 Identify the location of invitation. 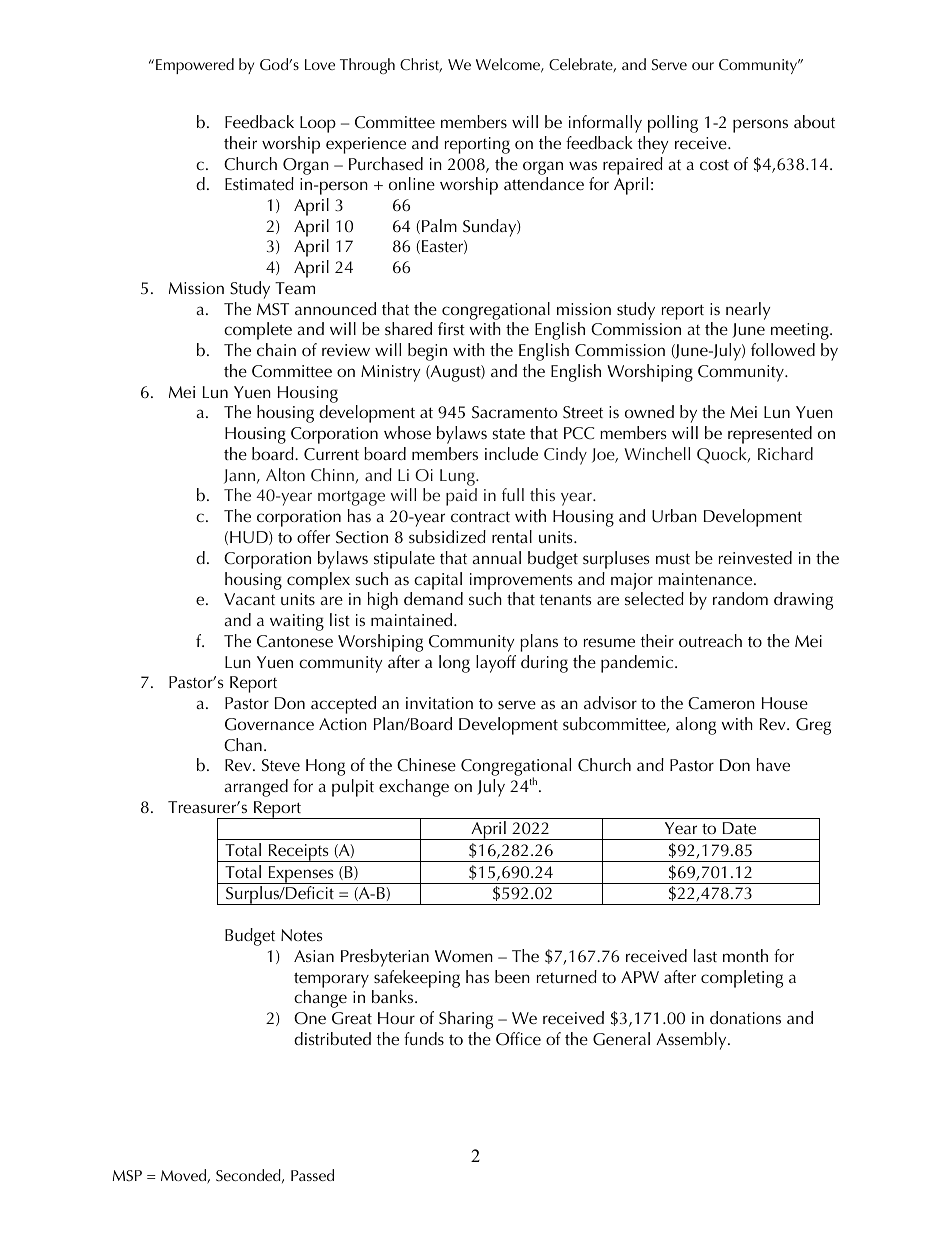
(439, 703).
